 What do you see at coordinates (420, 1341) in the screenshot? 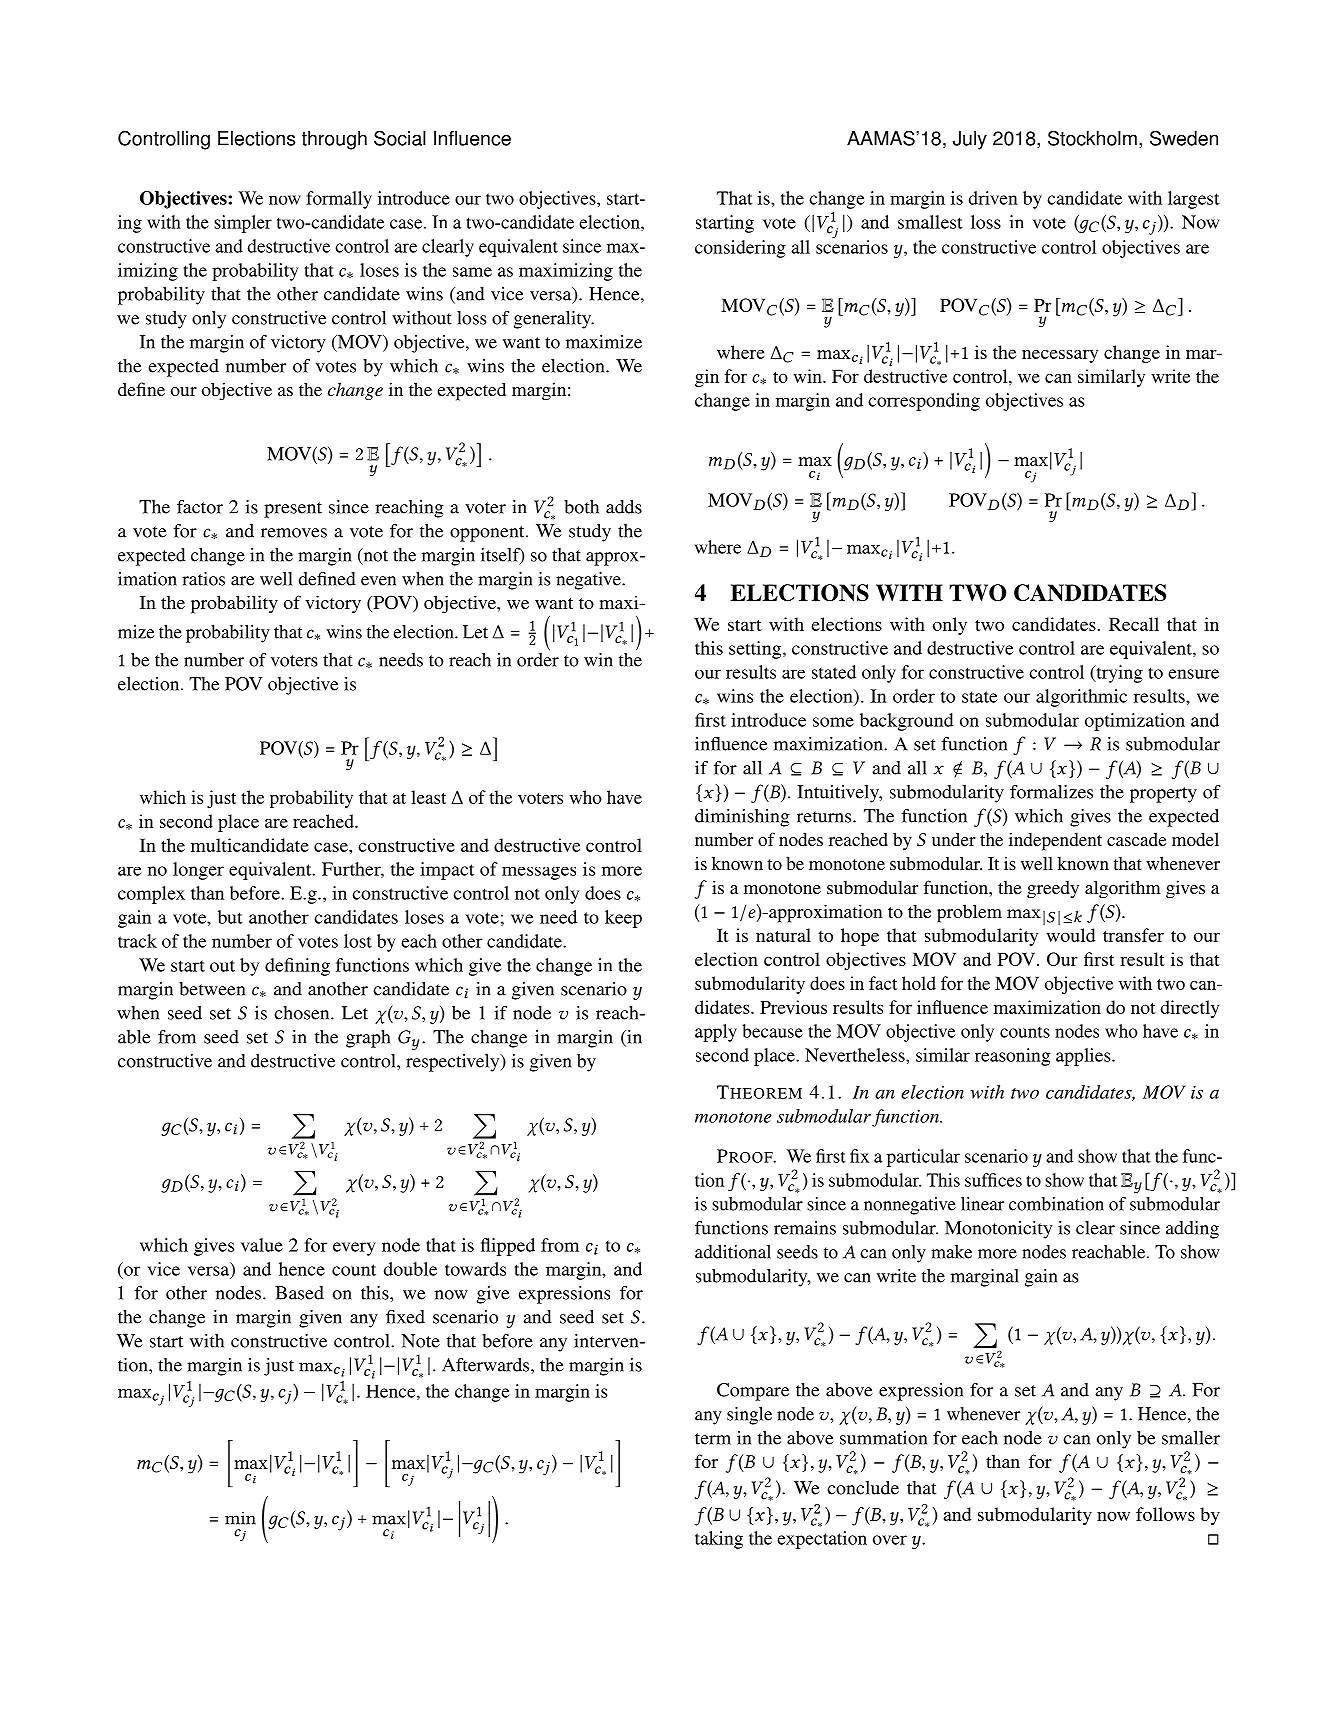
I see `Note` at bounding box center [420, 1341].
